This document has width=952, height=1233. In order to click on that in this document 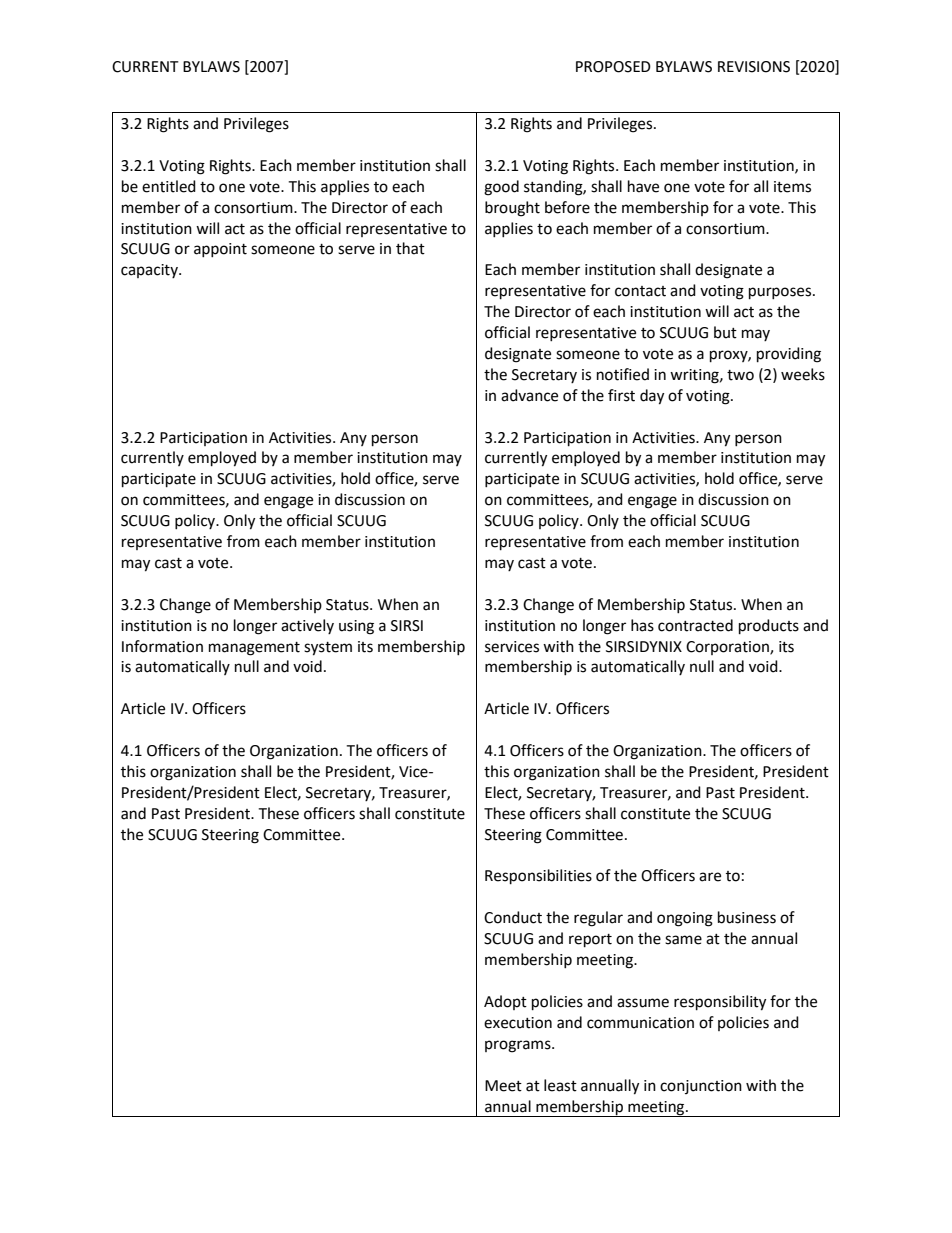, I will do `click(410, 248)`.
